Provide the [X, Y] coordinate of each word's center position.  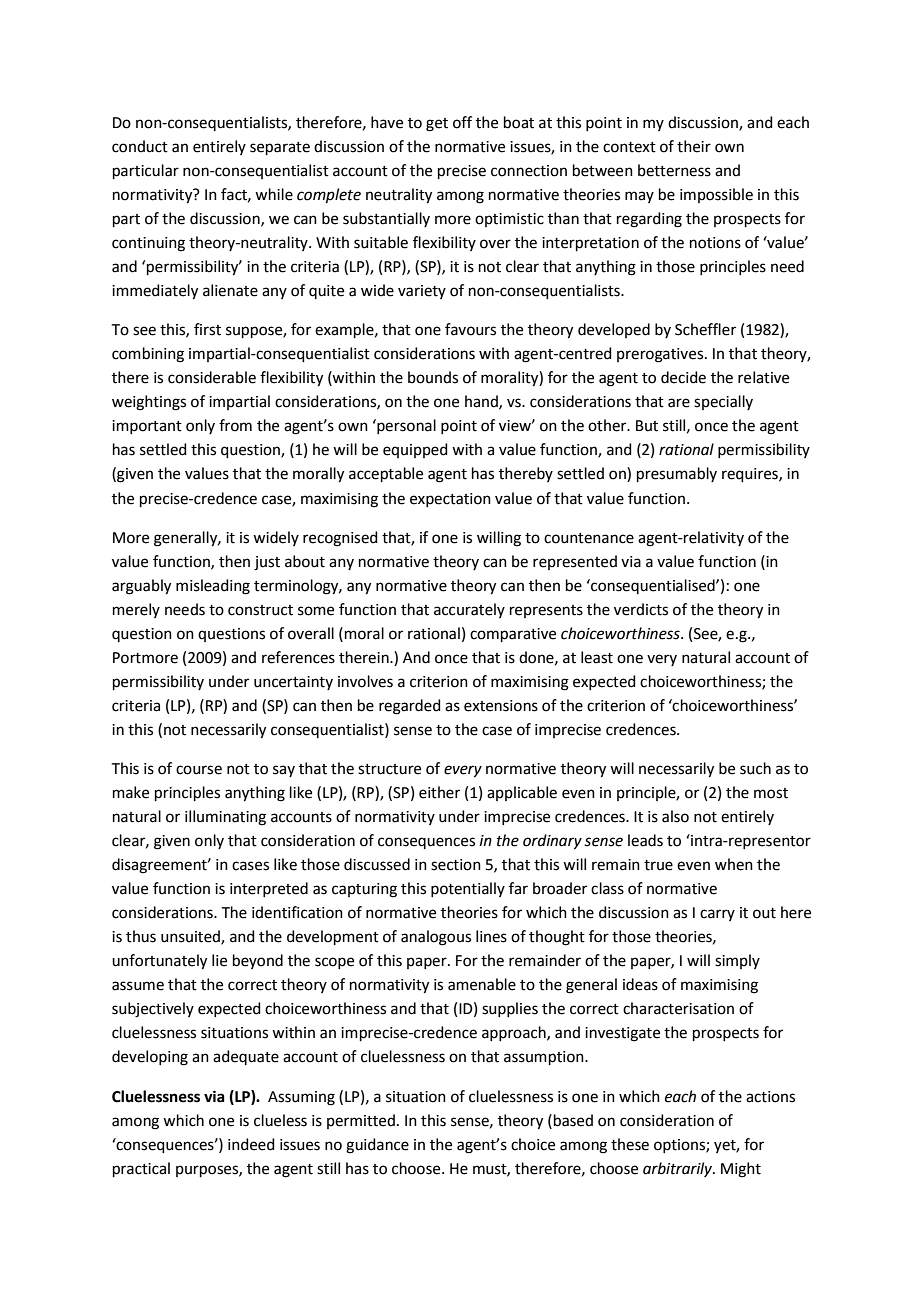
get [437, 125]
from [235, 425]
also [675, 816]
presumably [677, 474]
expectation [450, 500]
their [694, 146]
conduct [140, 146]
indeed [251, 1144]
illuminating [225, 818]
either [439, 792]
